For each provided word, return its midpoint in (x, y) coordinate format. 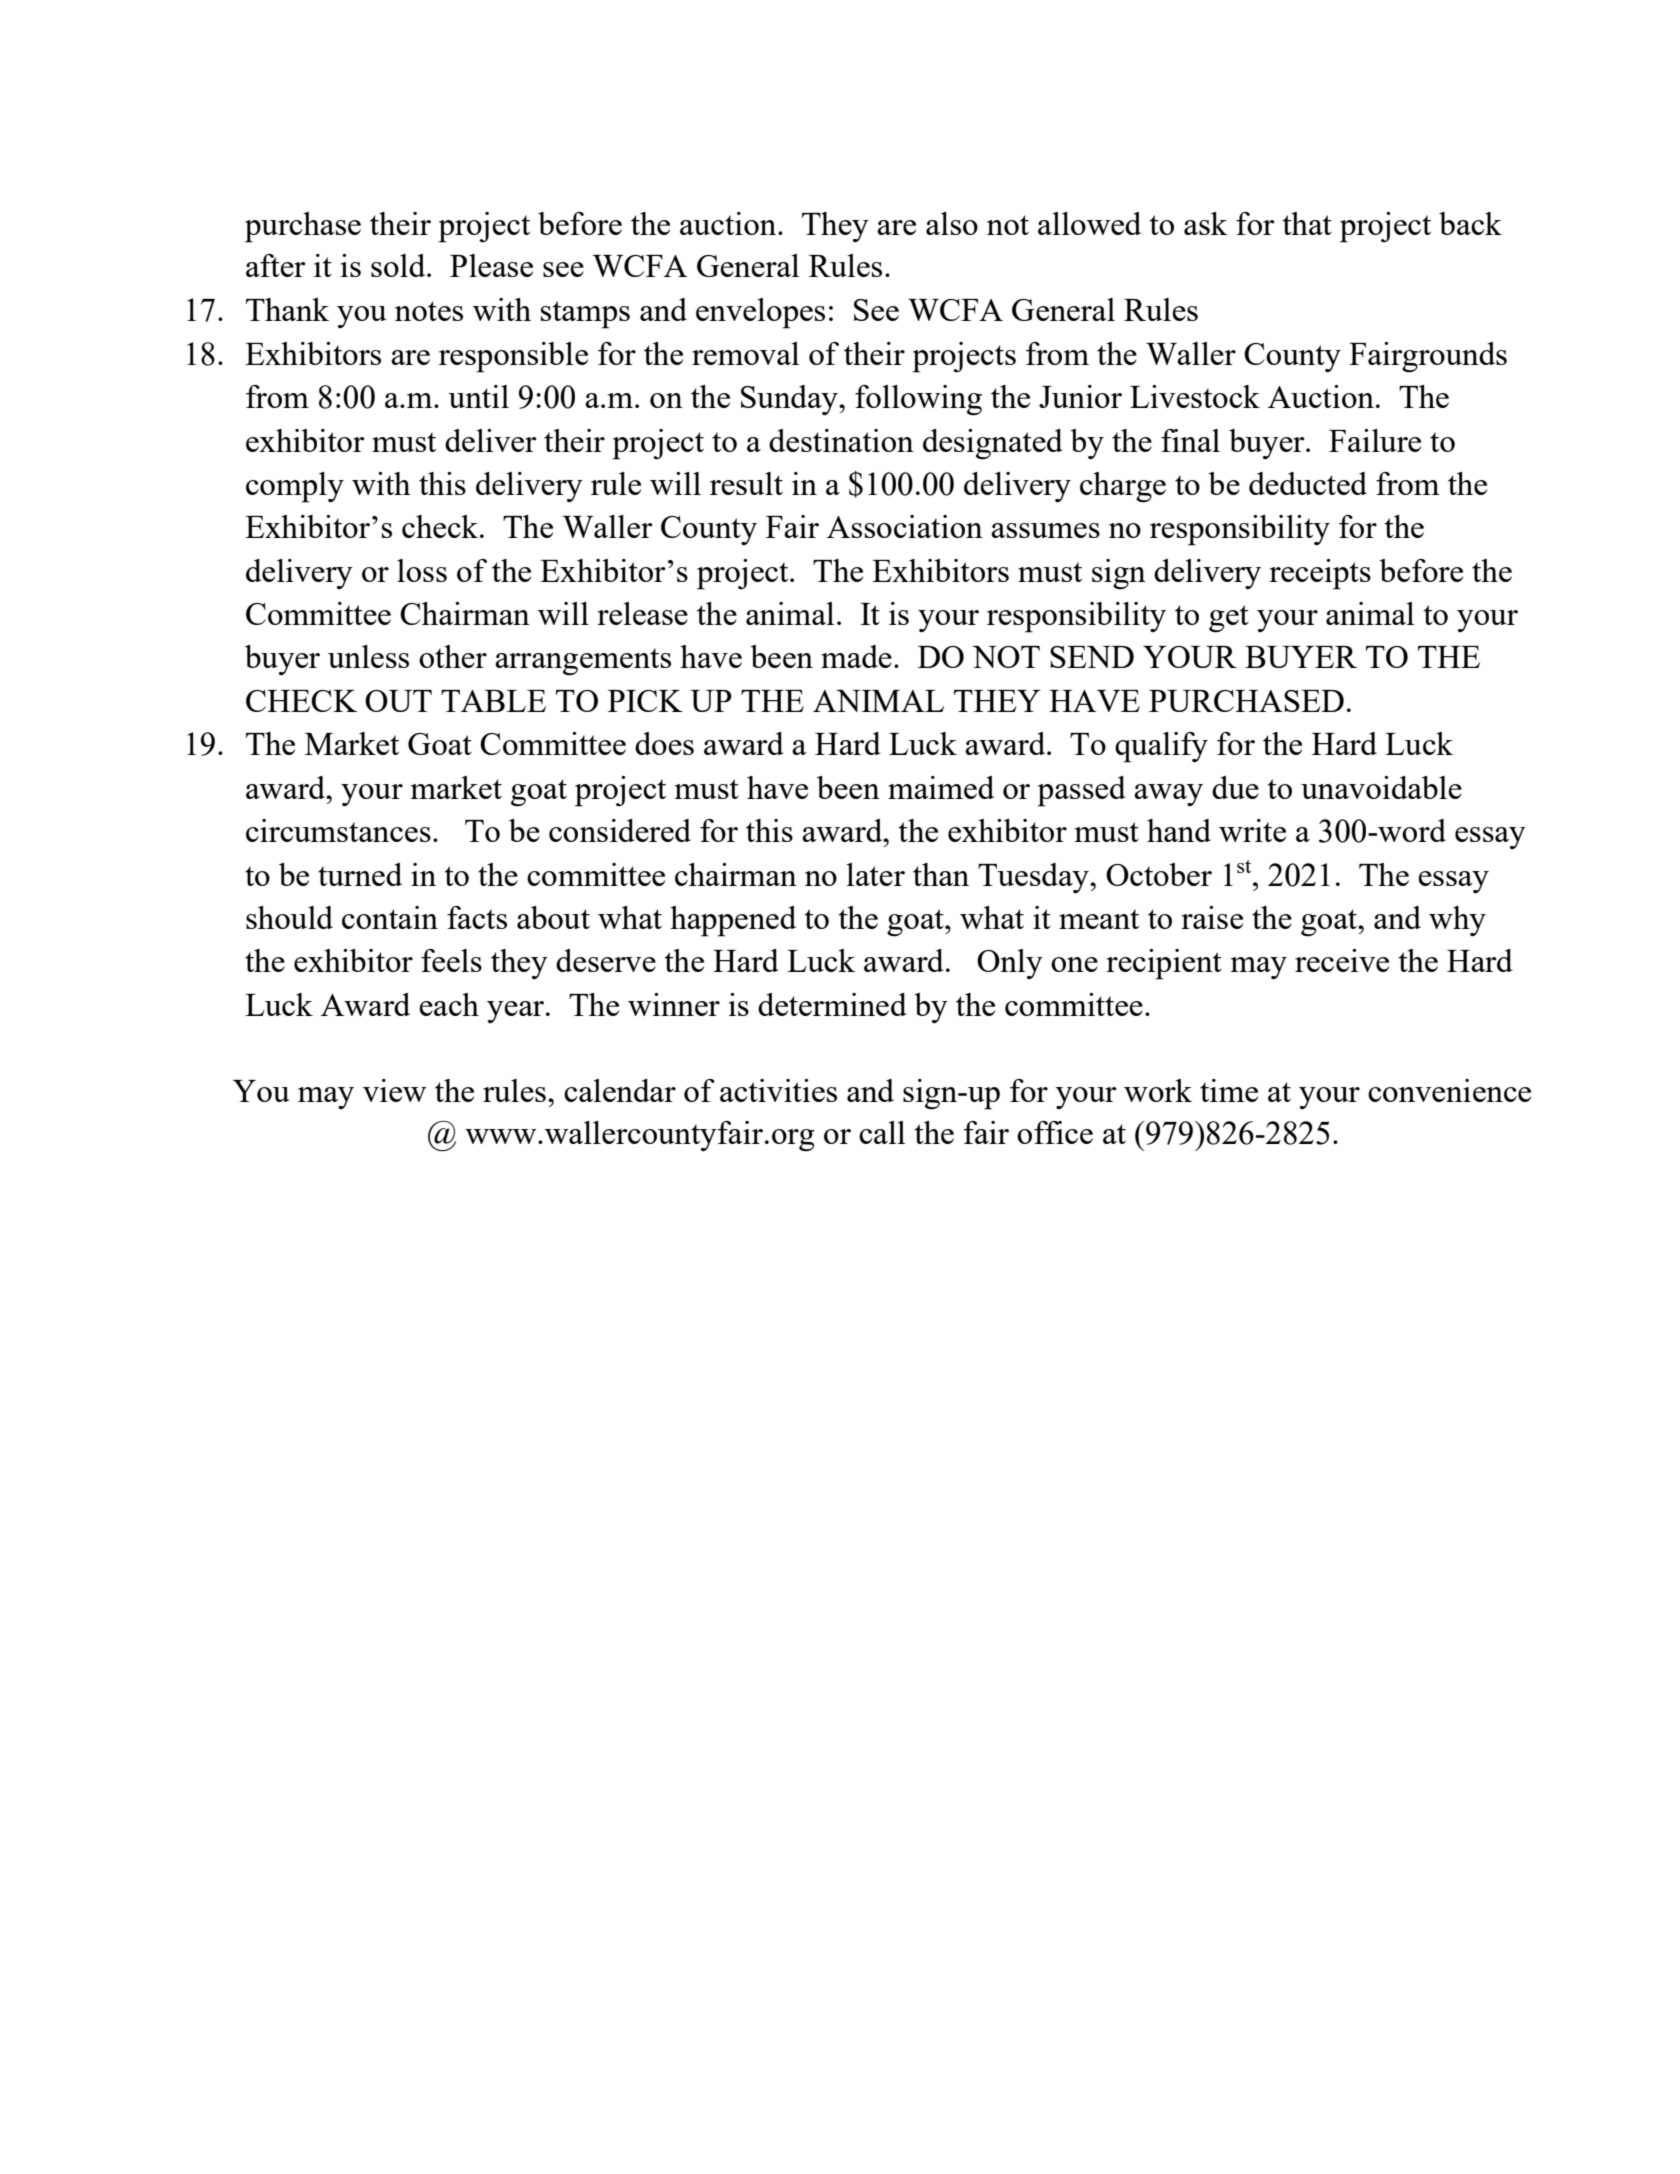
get (1229, 619)
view (394, 1090)
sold (399, 265)
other (453, 656)
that (1307, 223)
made (856, 656)
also (952, 223)
